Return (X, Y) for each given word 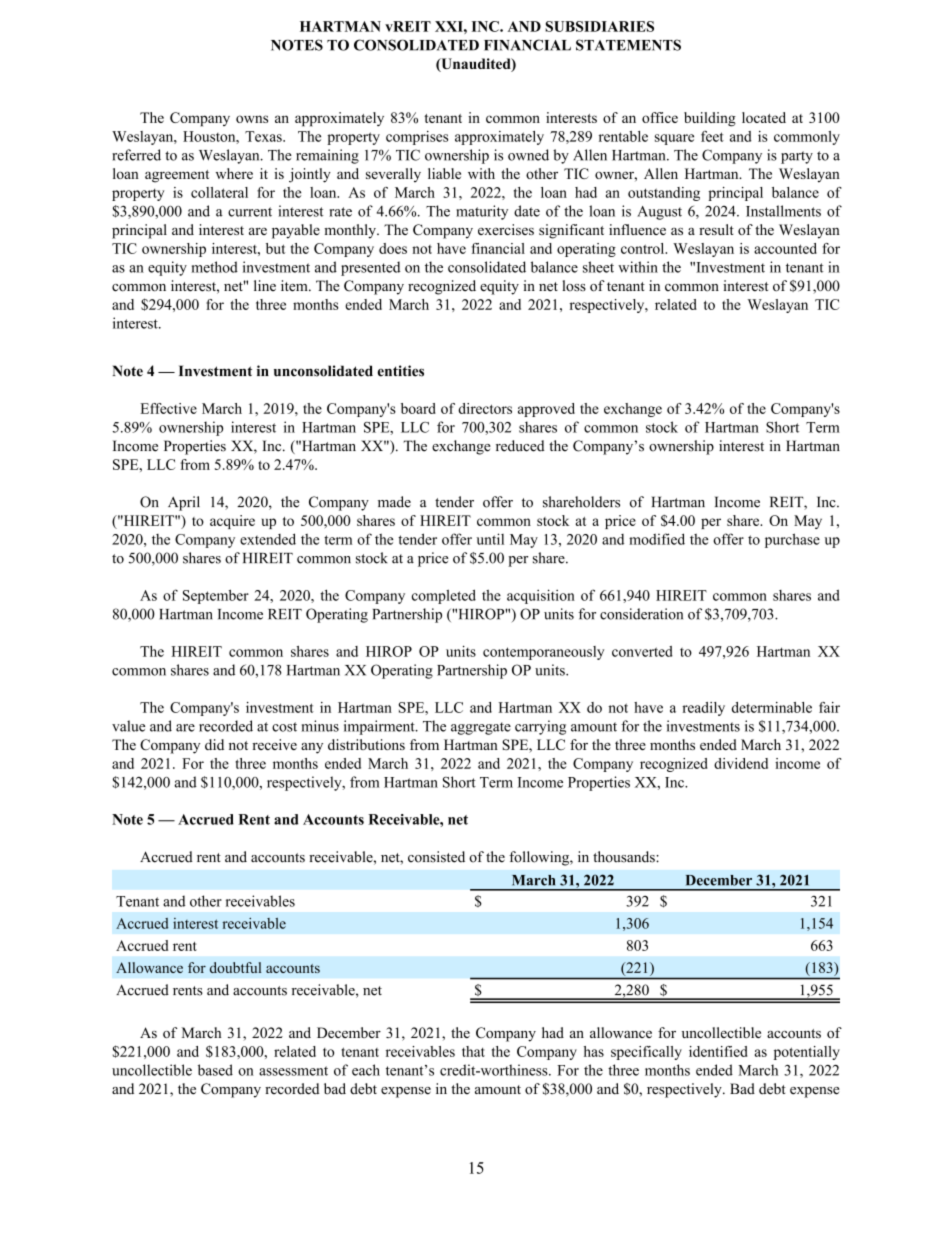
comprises (417, 138)
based (215, 1070)
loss (574, 286)
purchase (792, 540)
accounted (785, 248)
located (764, 117)
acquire (232, 522)
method (214, 267)
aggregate (481, 728)
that (473, 1051)
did (214, 744)
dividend (741, 763)
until (490, 539)
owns (252, 119)
